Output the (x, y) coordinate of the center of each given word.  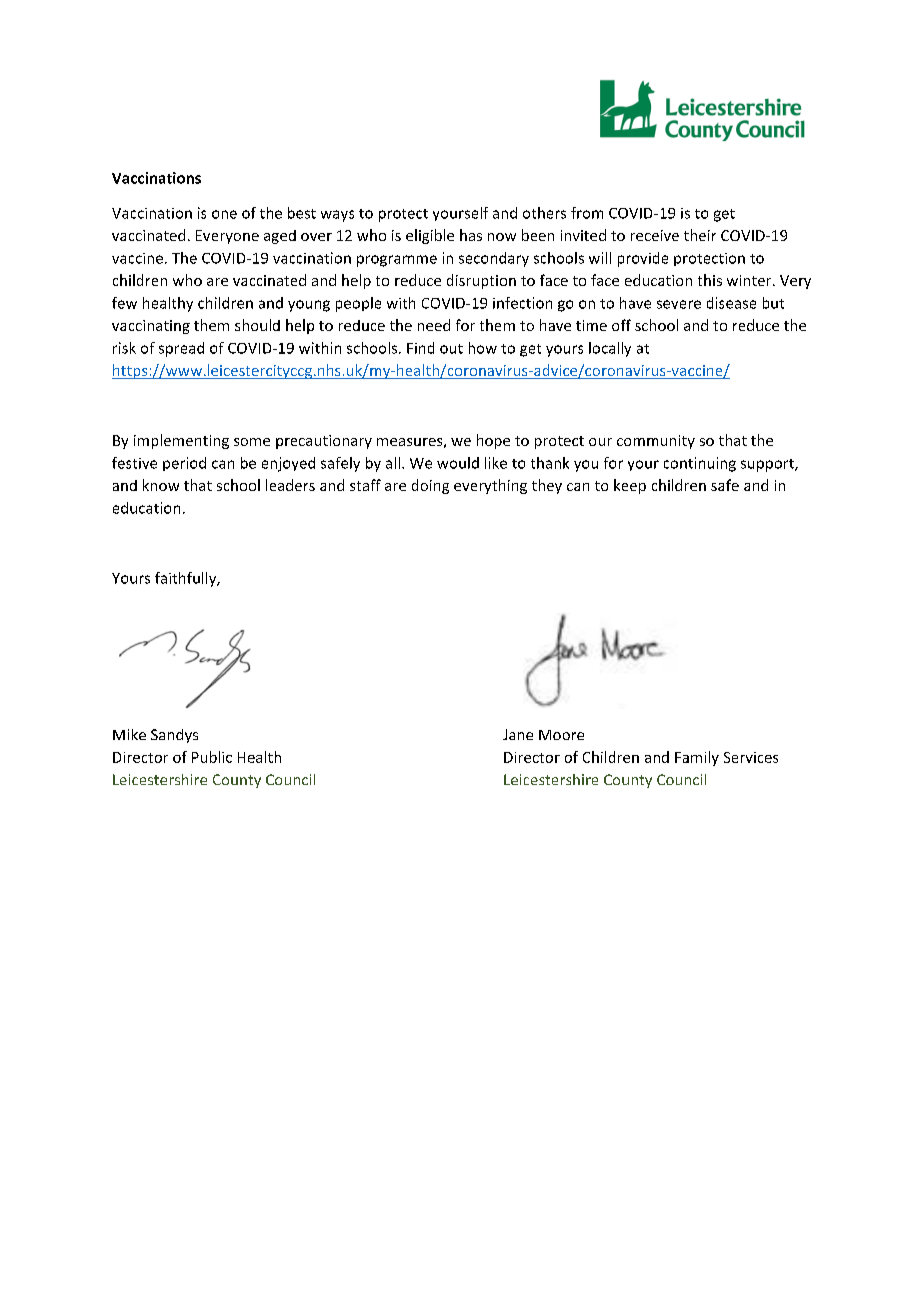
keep (630, 486)
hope (493, 441)
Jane (518, 734)
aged (280, 237)
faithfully (187, 579)
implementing (181, 441)
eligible (430, 236)
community (656, 442)
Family (697, 758)
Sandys (174, 736)
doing (430, 486)
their (700, 235)
